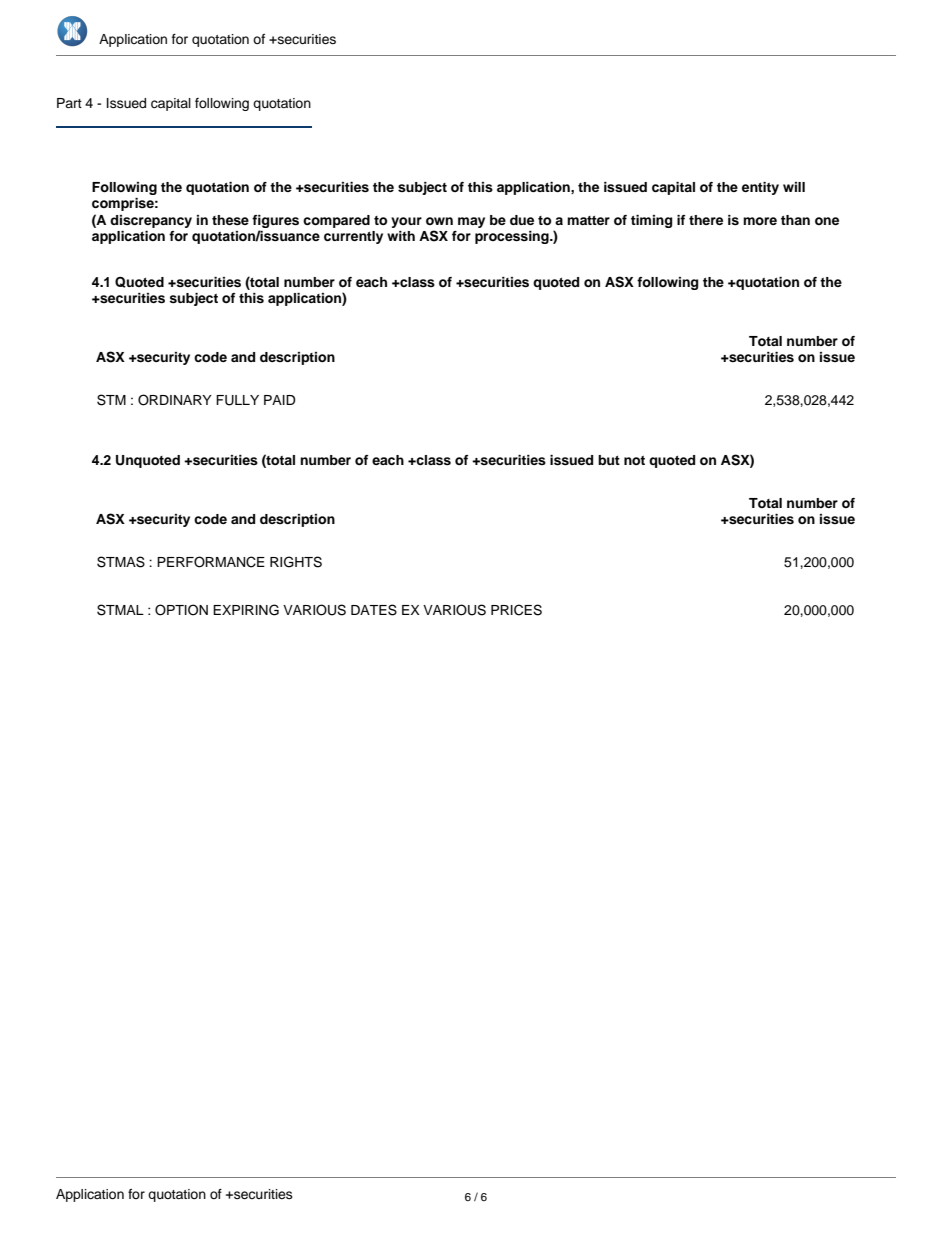 The height and width of the document is (1233, 952). I want to click on ORDINARY, so click(175, 400).
